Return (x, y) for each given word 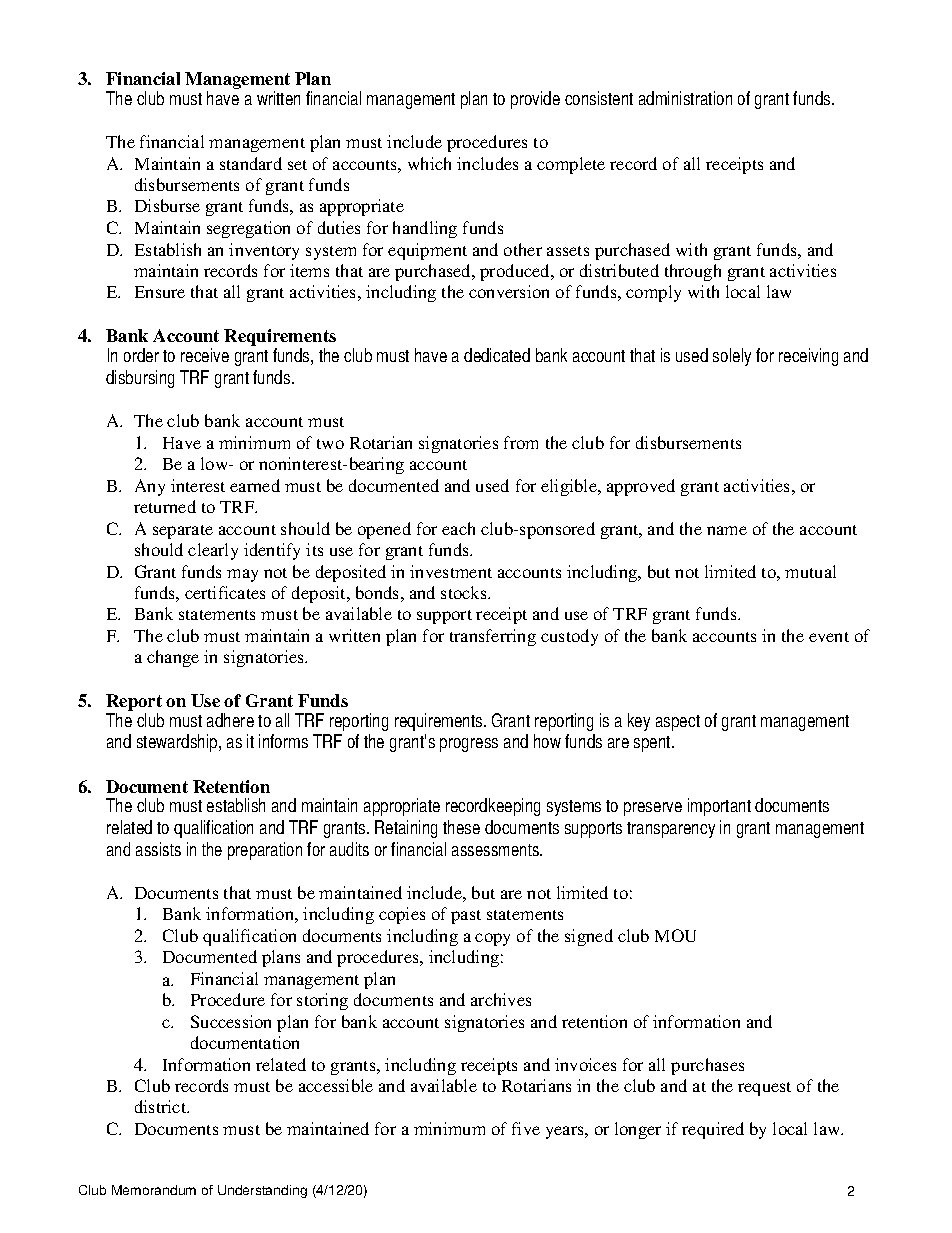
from (521, 442)
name (727, 530)
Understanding (262, 1191)
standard (251, 163)
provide (535, 100)
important (719, 807)
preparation (265, 851)
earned (255, 485)
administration (685, 98)
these (461, 827)
